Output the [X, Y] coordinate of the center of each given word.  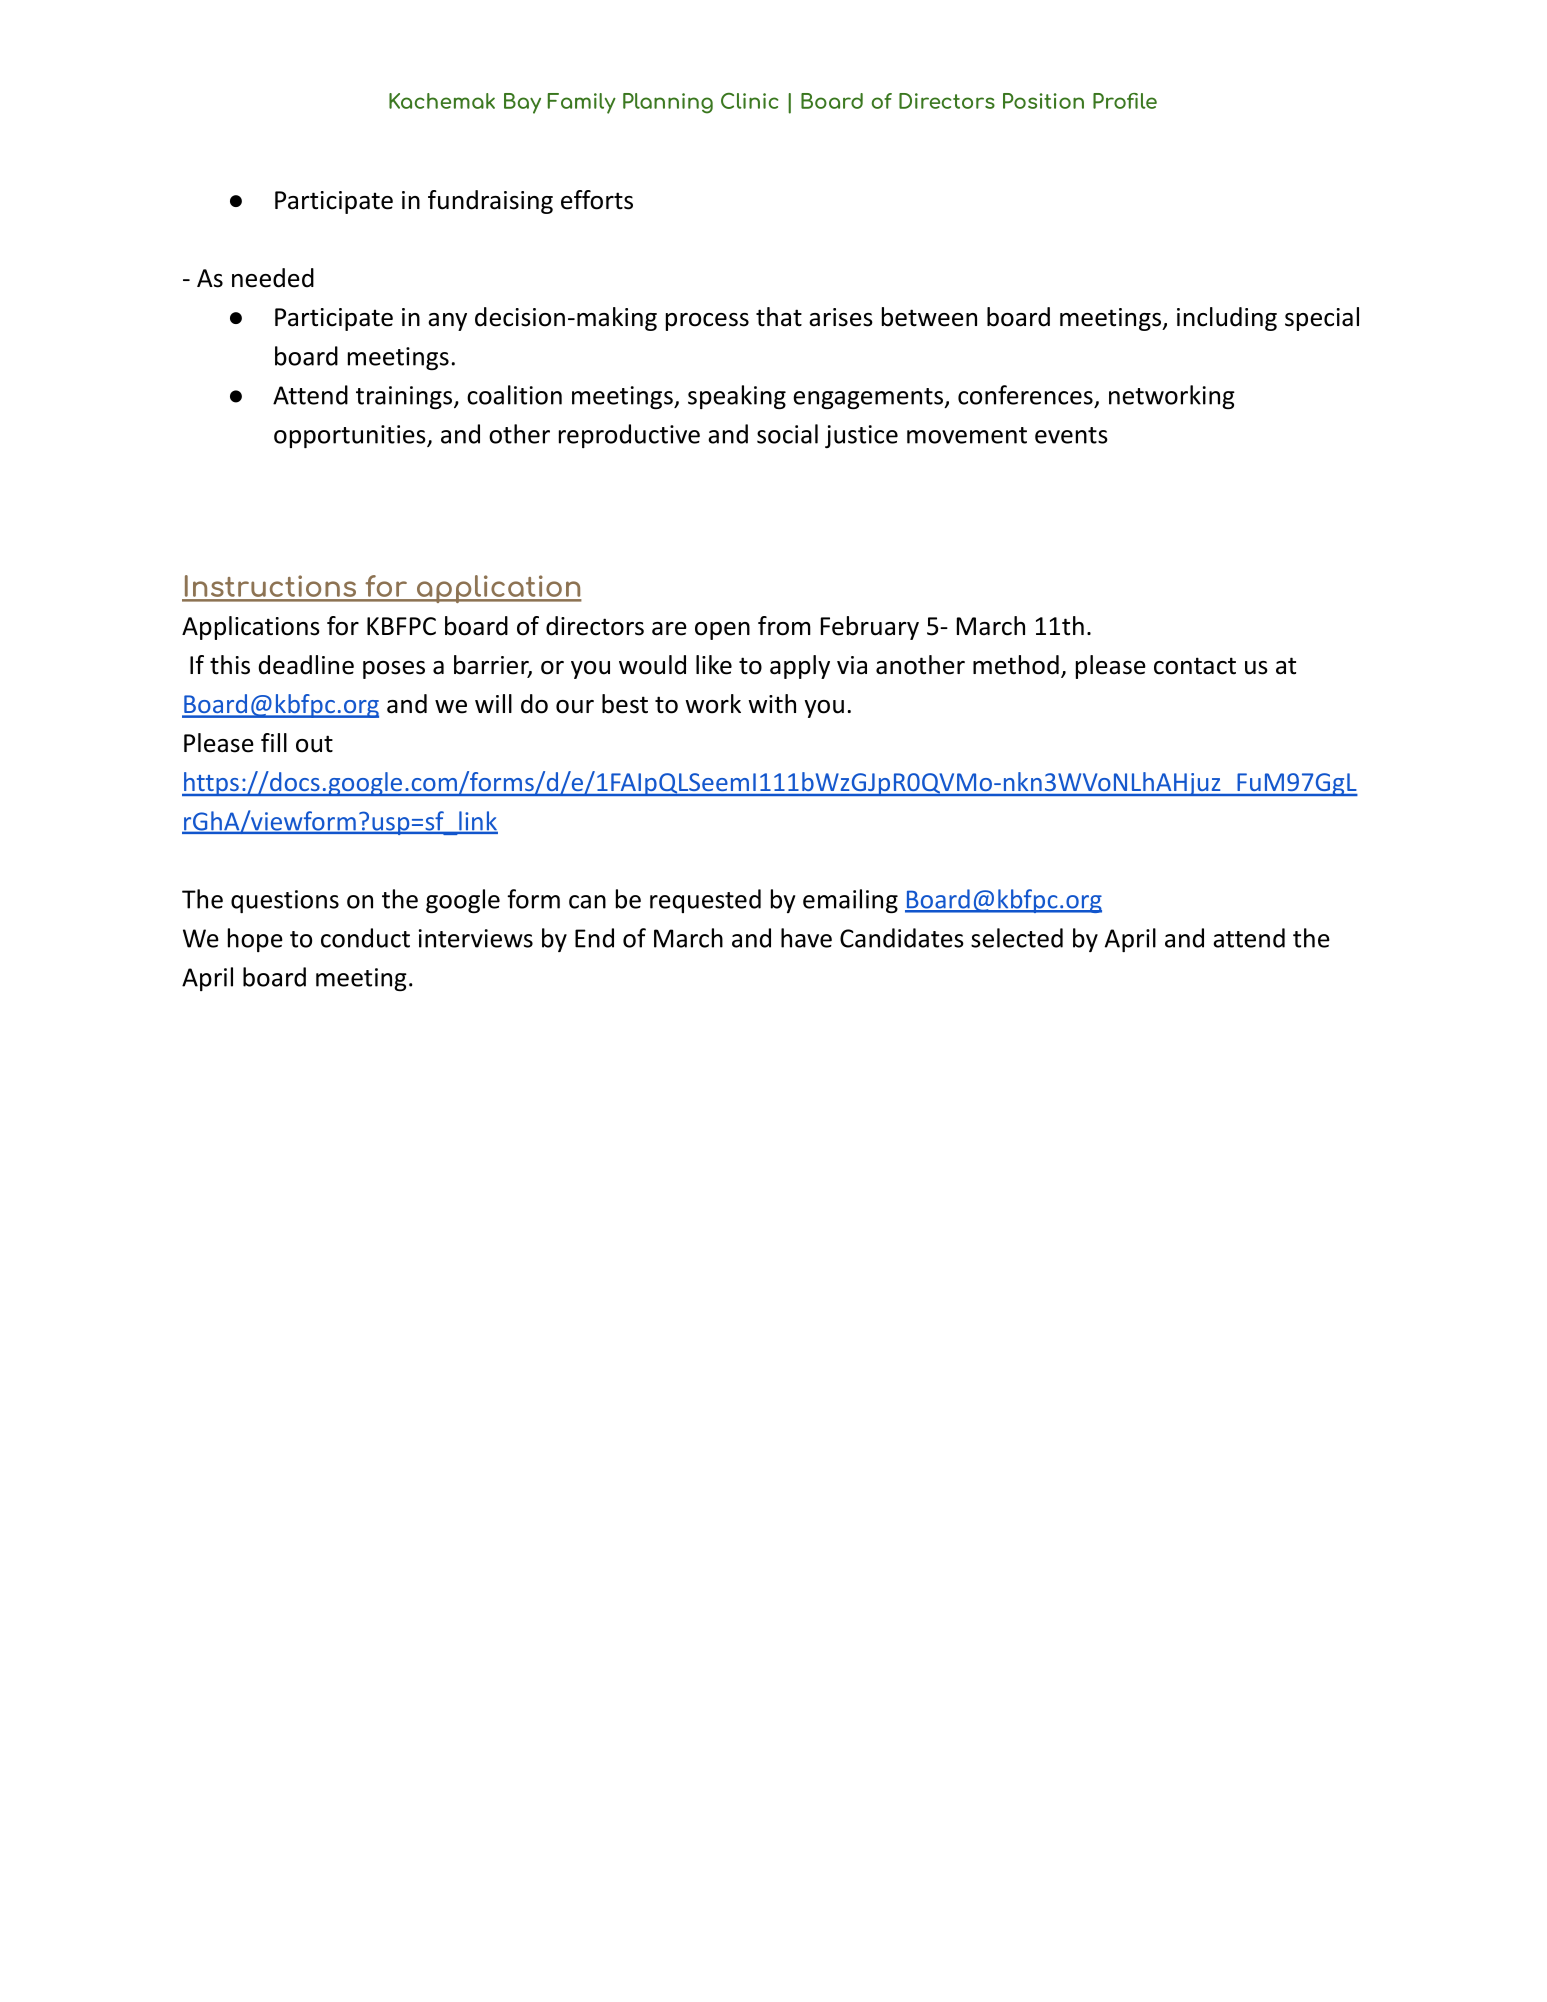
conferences [1025, 395]
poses [394, 670]
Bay [522, 103]
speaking [737, 397]
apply [800, 667]
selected [1017, 938]
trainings [405, 397]
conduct [365, 938]
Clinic [749, 101]
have [806, 938]
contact [1195, 666]
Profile [1125, 101]
